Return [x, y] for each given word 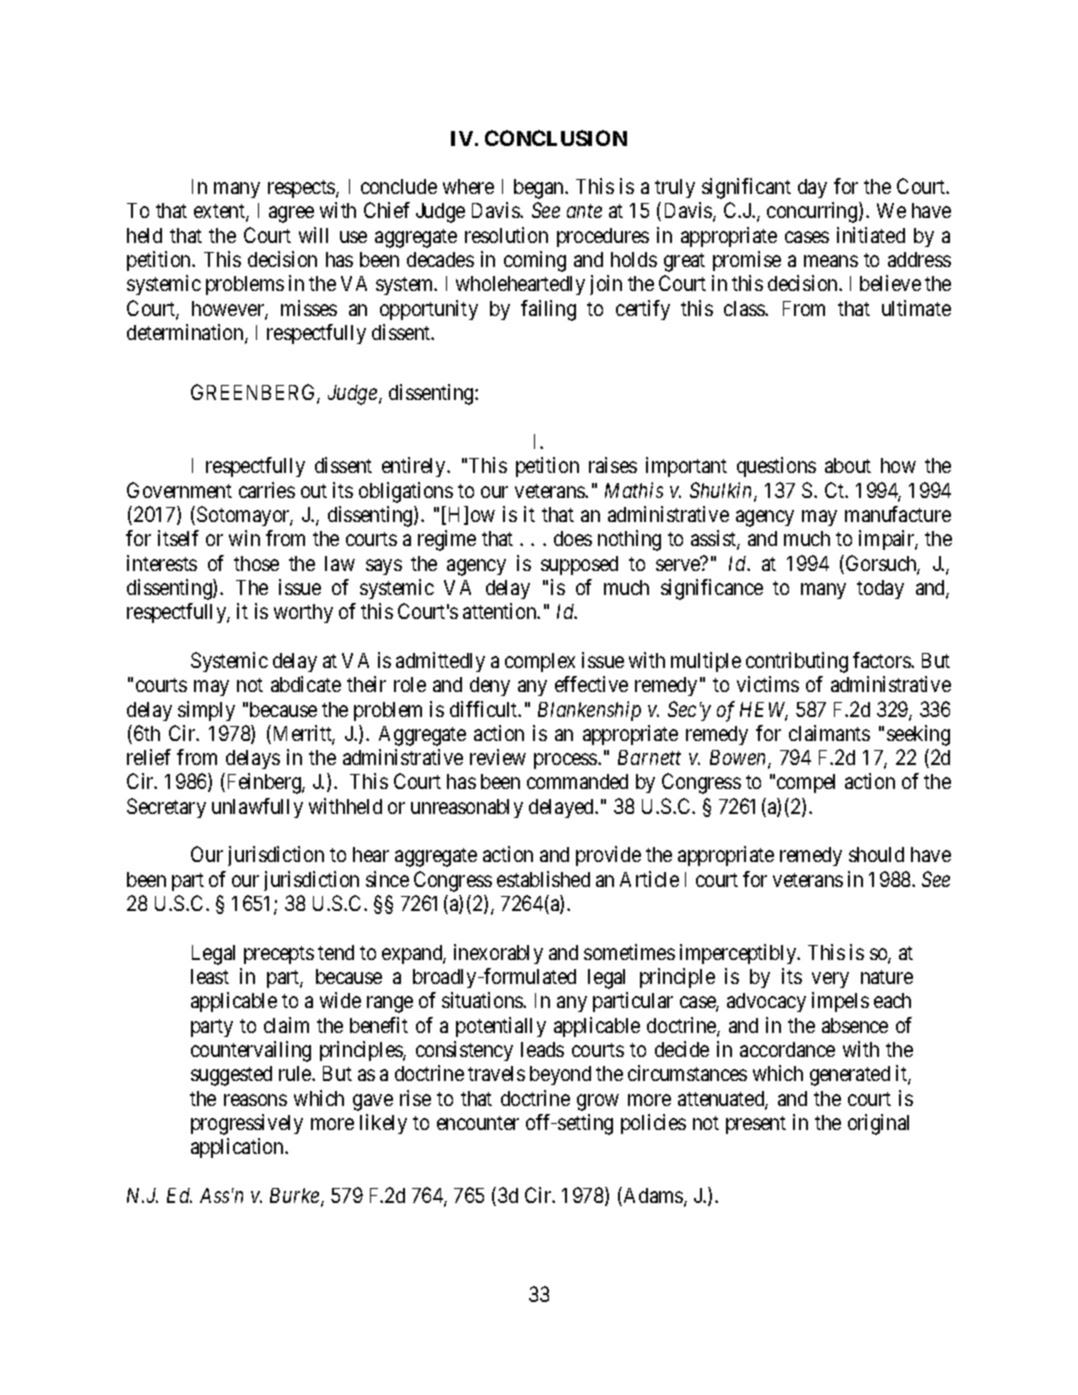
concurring [813, 212]
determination [186, 333]
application [238, 1148]
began [540, 189]
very [830, 980]
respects [302, 189]
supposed [579, 565]
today [880, 589]
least [210, 976]
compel [806, 783]
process [566, 761]
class [745, 308]
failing [548, 310]
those [256, 563]
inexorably [498, 954]
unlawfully [257, 808]
